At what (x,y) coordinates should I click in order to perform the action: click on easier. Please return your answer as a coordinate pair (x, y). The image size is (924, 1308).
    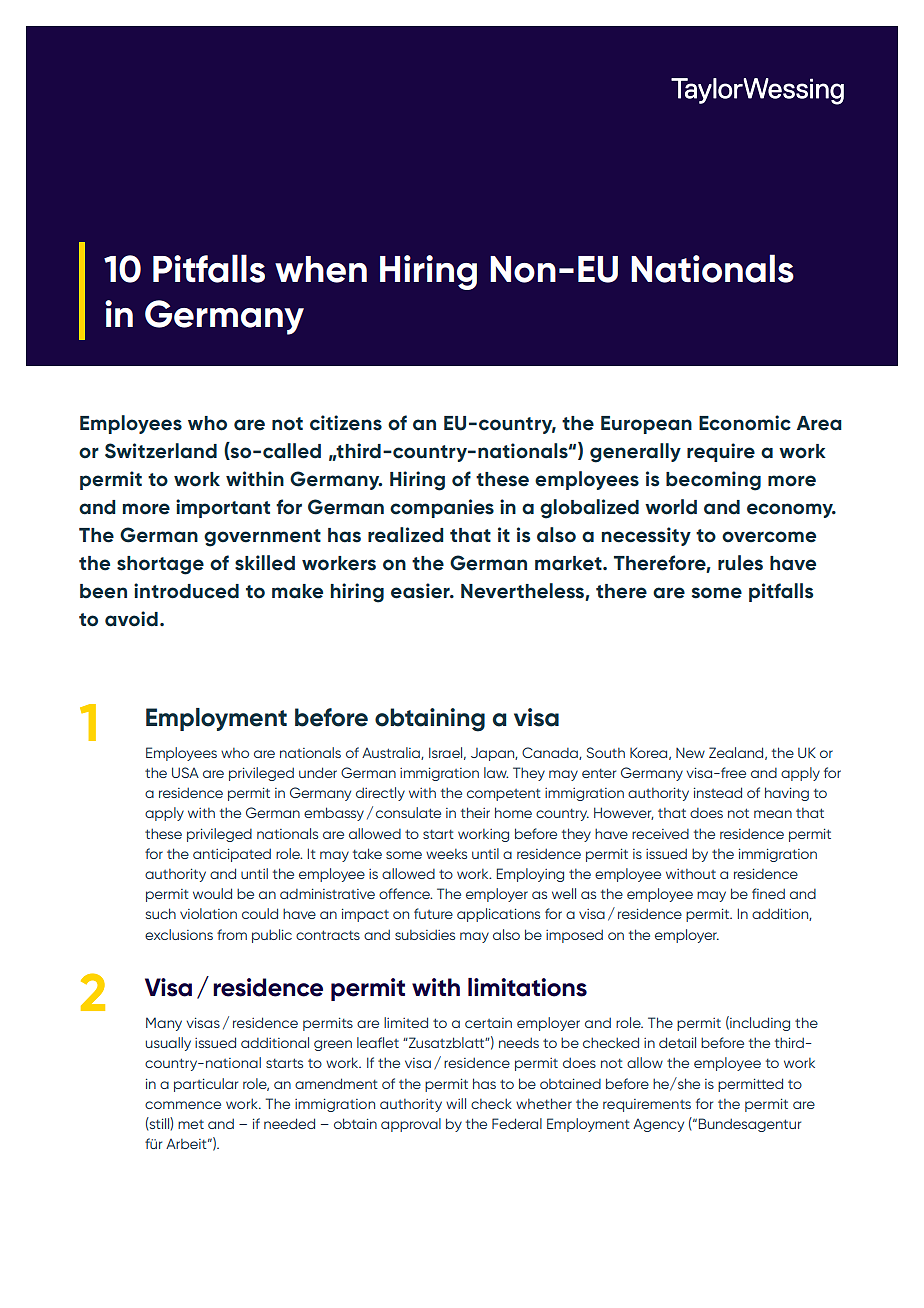
    Looking at the image, I should click on (421, 591).
